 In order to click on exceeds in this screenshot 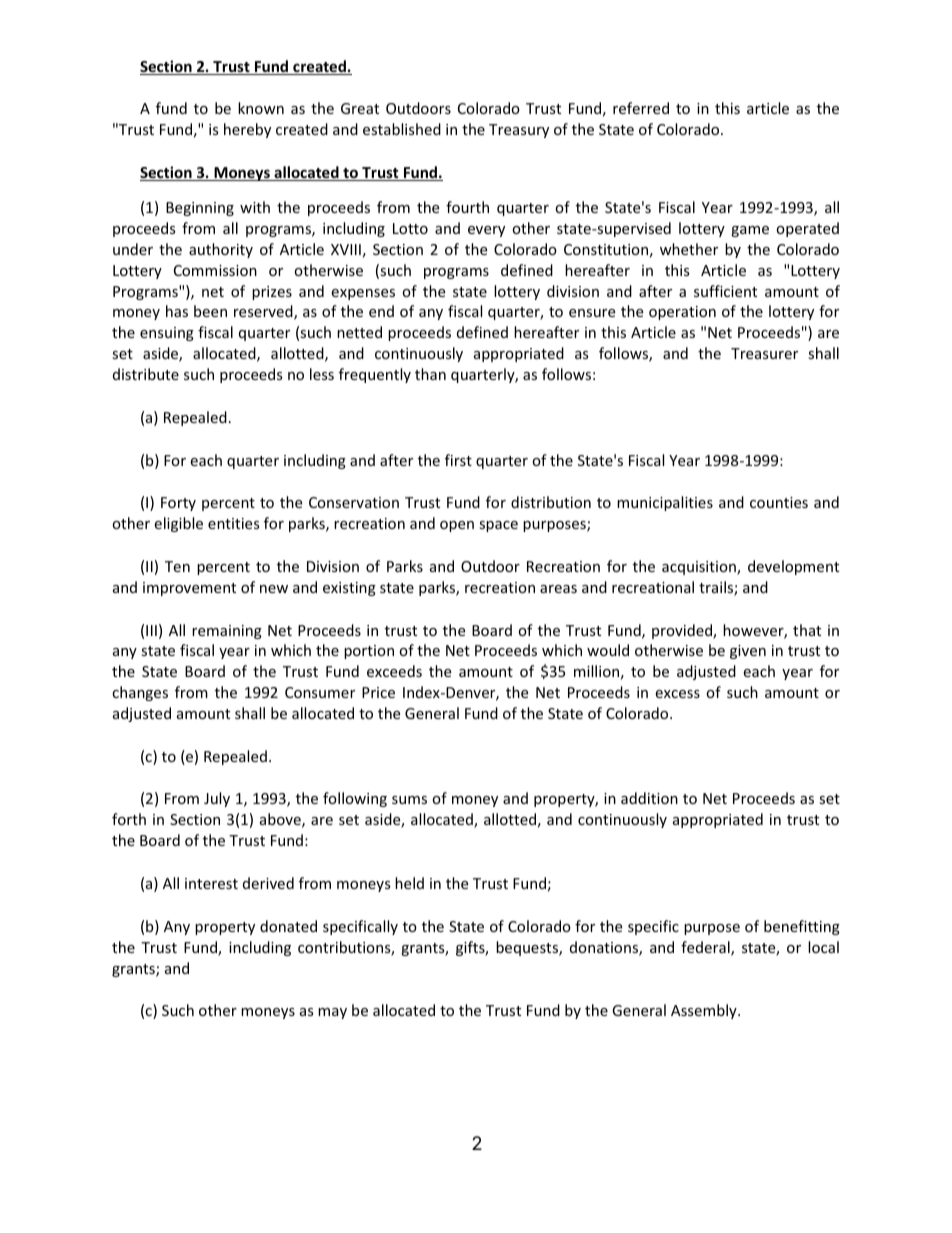, I will do `click(394, 671)`.
